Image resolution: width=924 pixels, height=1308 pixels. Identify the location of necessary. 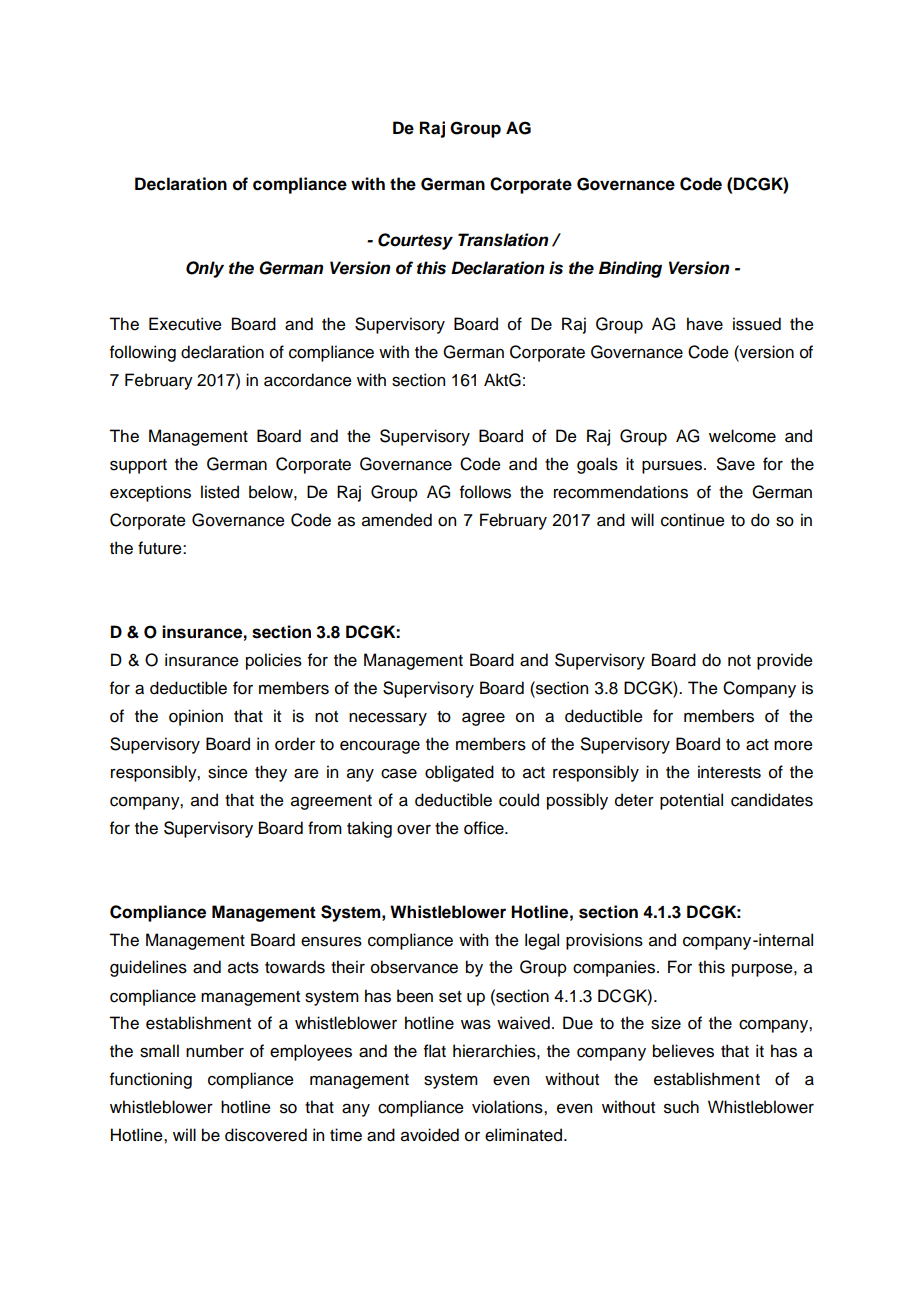
(388, 719).
